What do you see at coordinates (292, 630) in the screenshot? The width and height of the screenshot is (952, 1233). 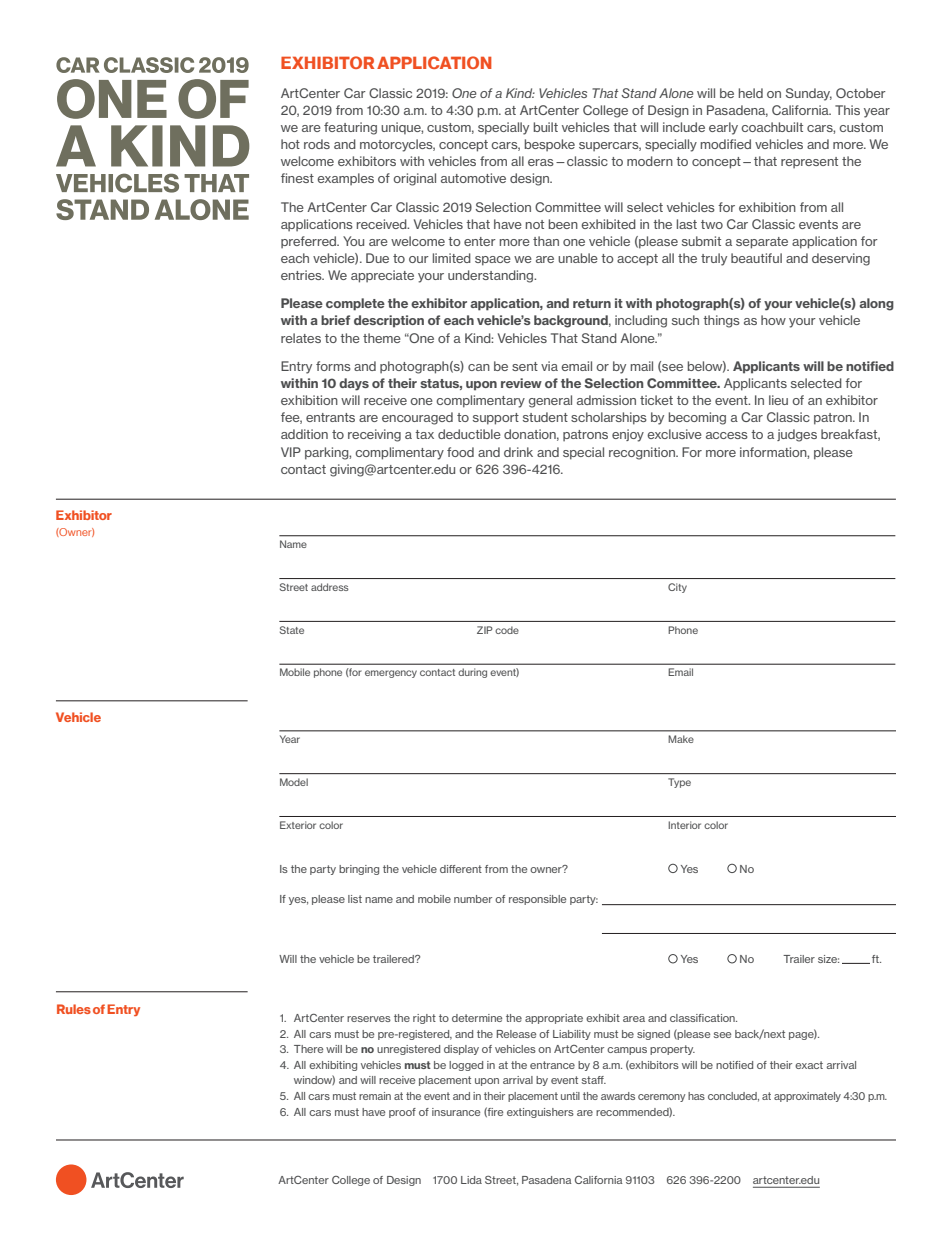 I see `State` at bounding box center [292, 630].
